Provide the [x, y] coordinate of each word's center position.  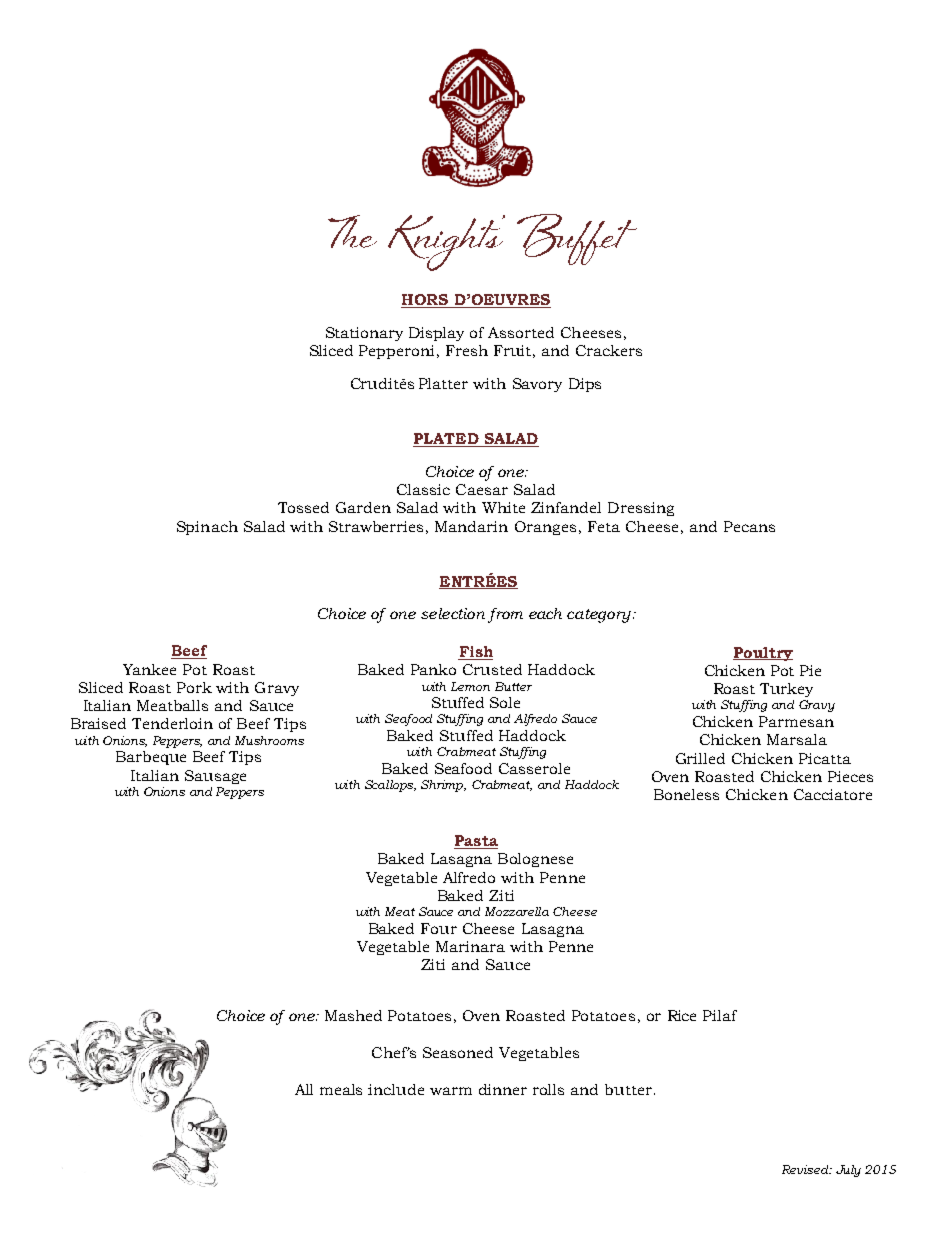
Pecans [749, 526]
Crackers [609, 350]
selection [453, 613]
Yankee [149, 669]
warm [451, 1091]
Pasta [476, 842]
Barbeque [151, 758]
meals [341, 1089]
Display [436, 334]
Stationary [364, 334]
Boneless [686, 794]
